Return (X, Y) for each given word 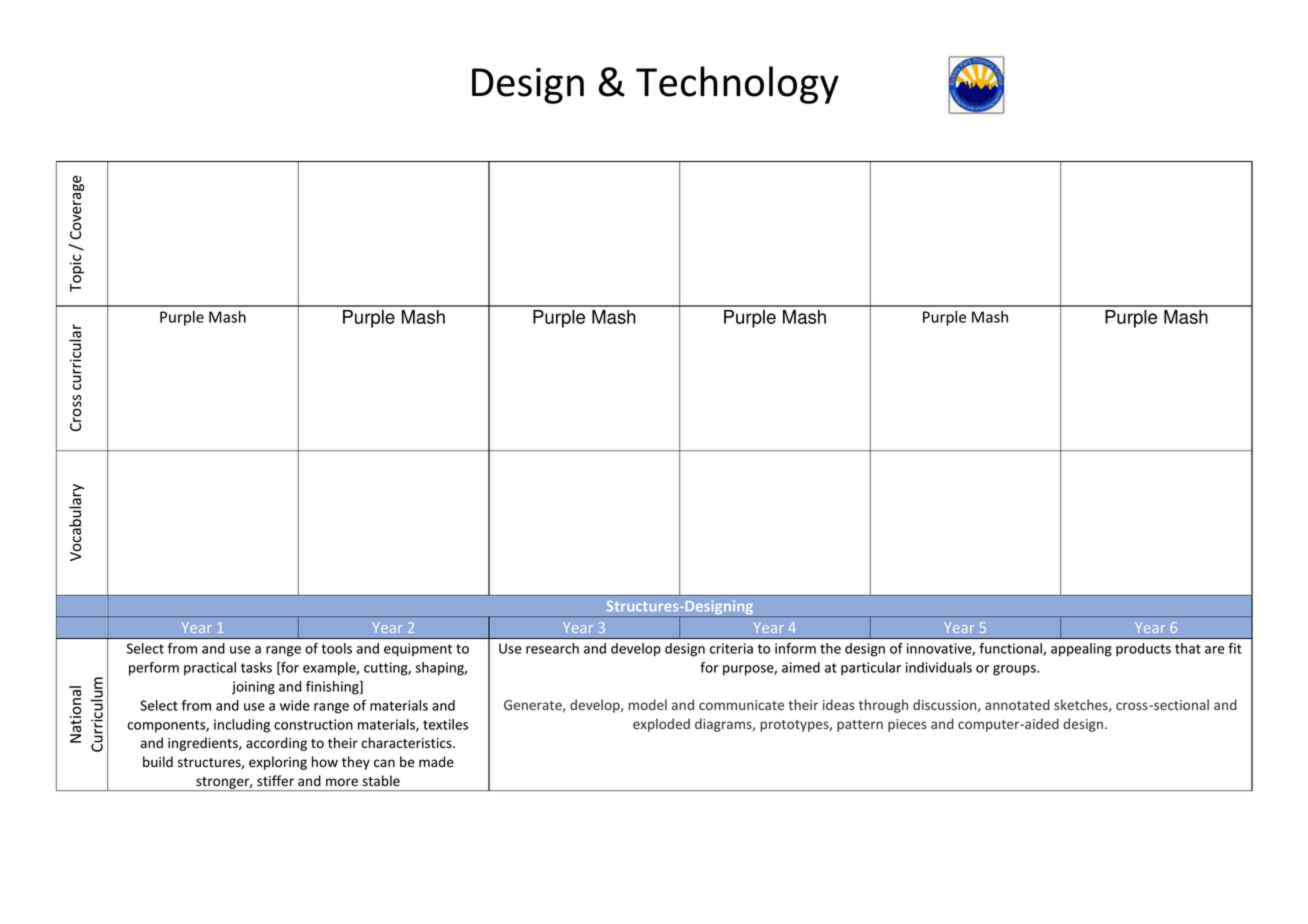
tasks (256, 667)
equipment (418, 650)
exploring (278, 763)
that (1188, 648)
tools (336, 648)
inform (795, 648)
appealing (1081, 650)
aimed (801, 667)
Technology (737, 85)
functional (1011, 649)
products (1143, 650)
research (552, 648)
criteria (731, 648)
